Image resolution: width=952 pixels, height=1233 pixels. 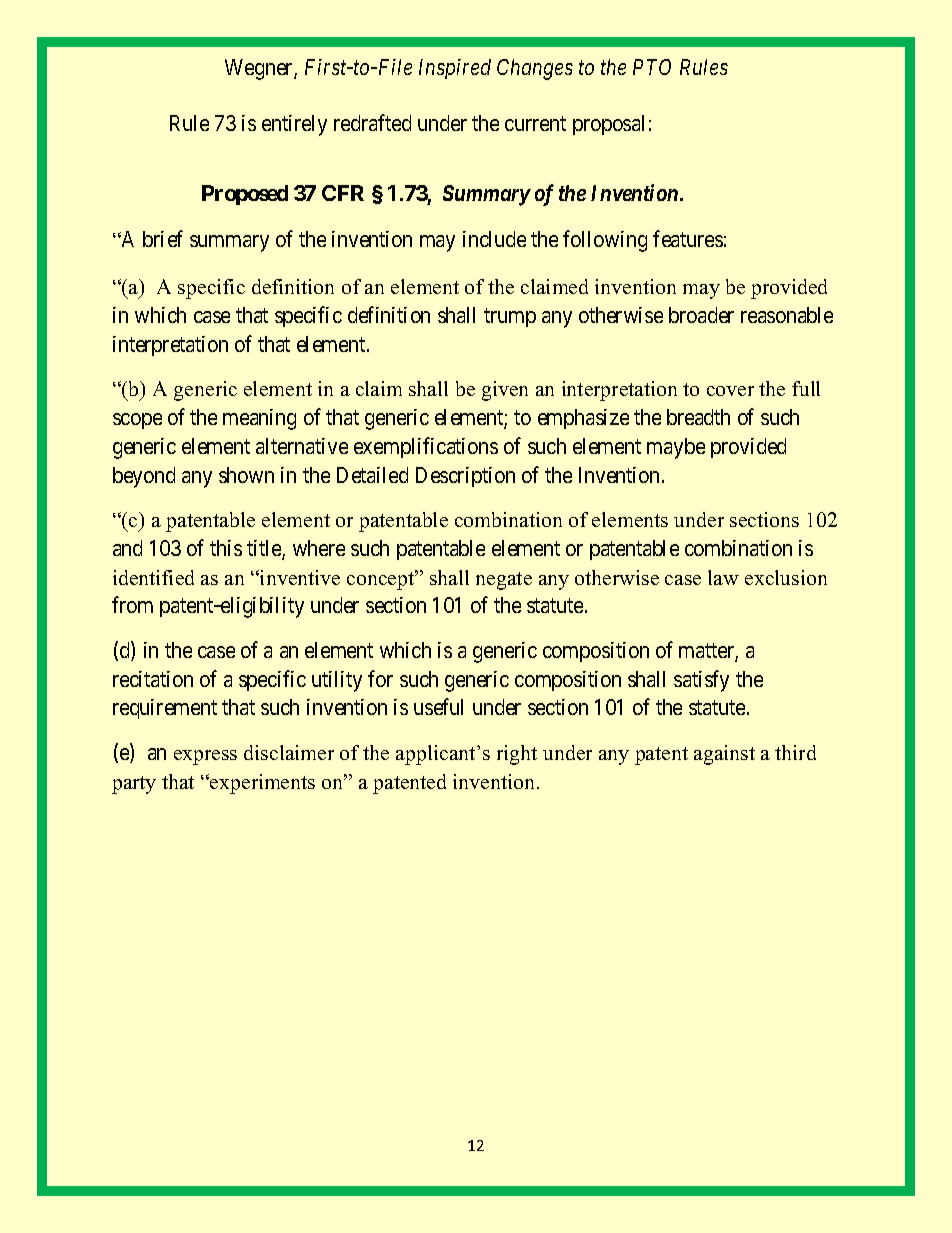 I want to click on this, so click(x=226, y=548).
